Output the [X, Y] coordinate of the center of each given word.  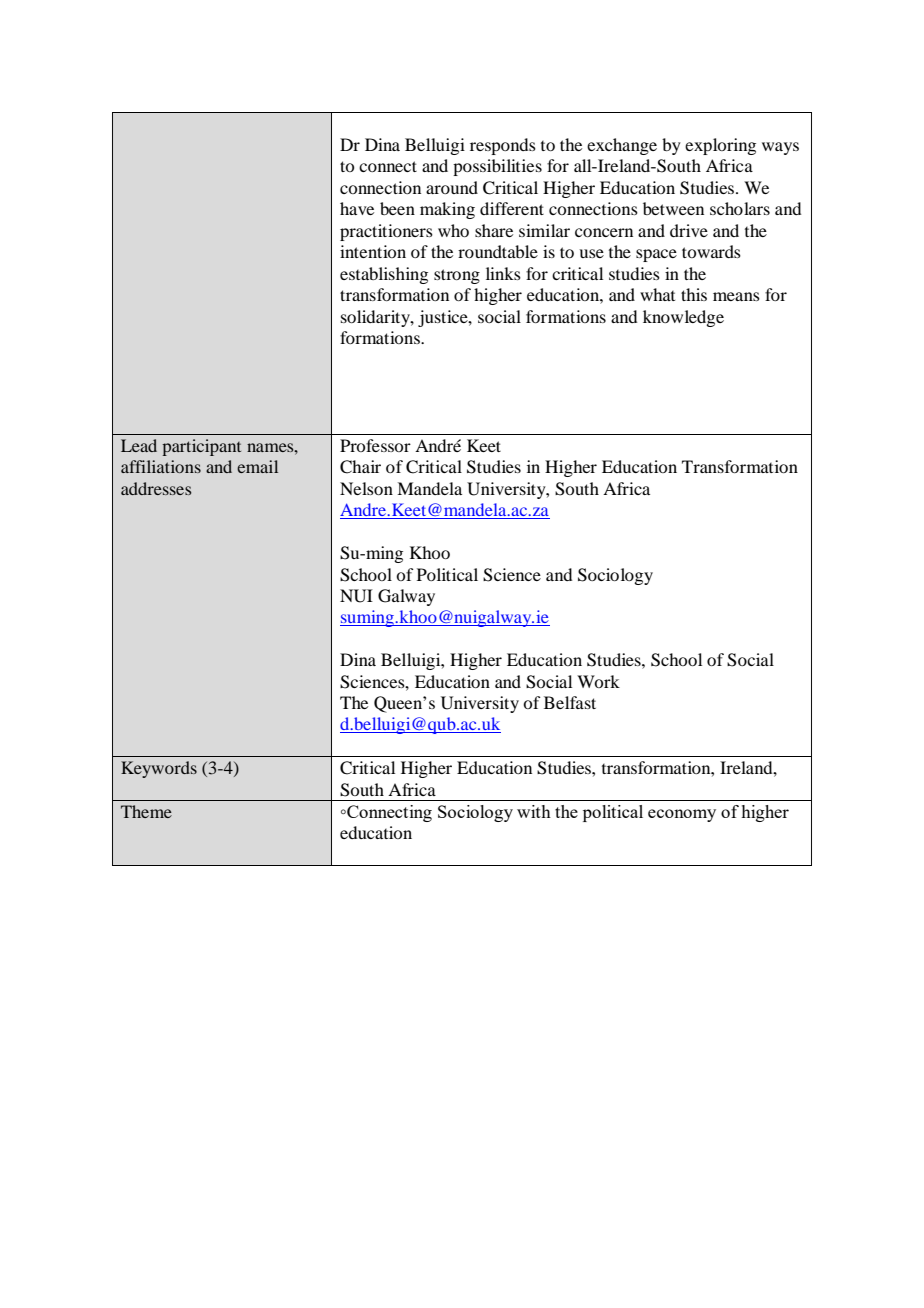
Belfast [570, 702]
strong [457, 276]
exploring [720, 146]
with [534, 811]
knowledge [683, 318]
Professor [375, 445]
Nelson [366, 488]
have [357, 208]
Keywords [159, 769]
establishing [384, 275]
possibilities [497, 167]
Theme [146, 811]
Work [598, 681]
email [257, 466]
